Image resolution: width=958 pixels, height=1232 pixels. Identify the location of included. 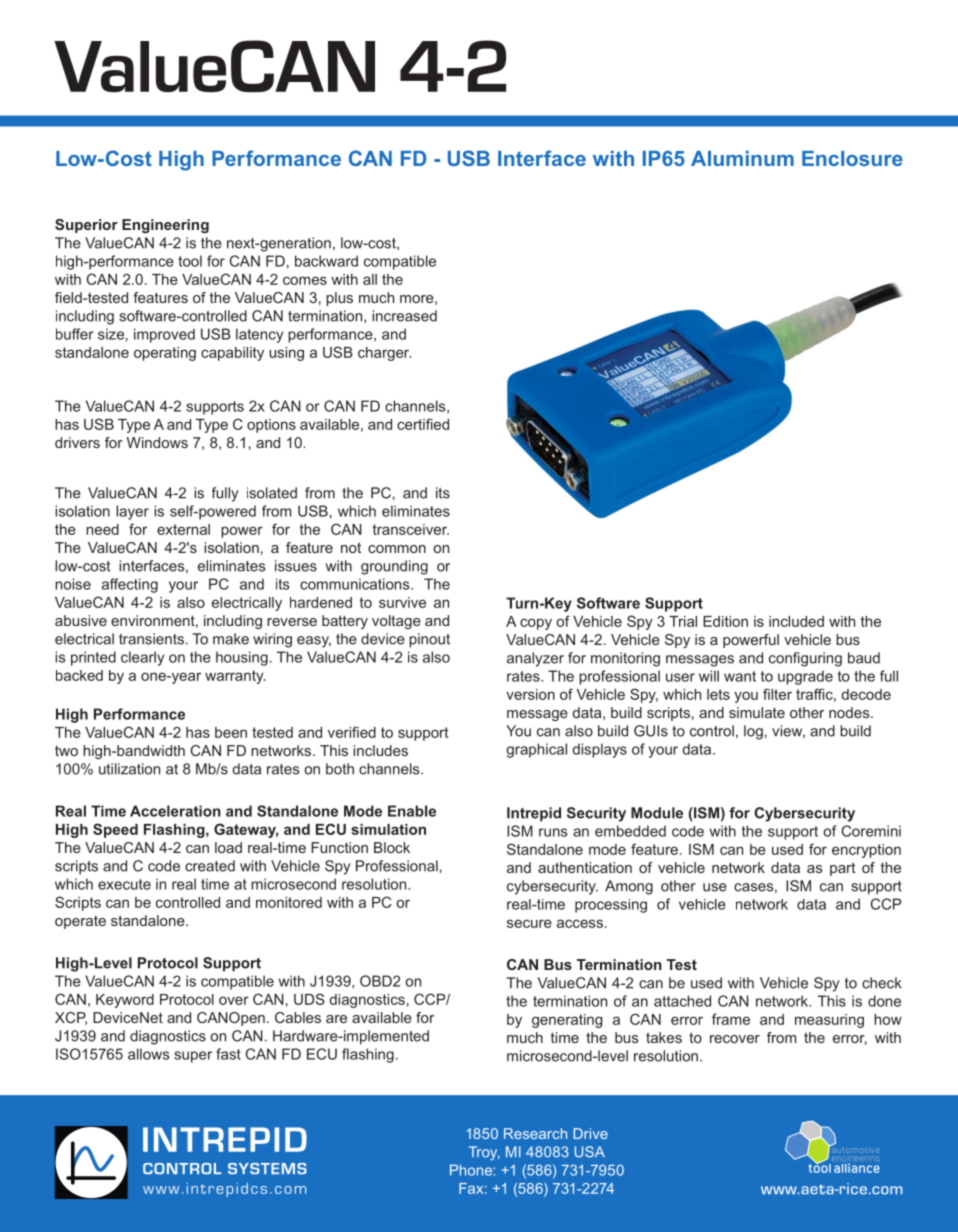
(796, 621).
